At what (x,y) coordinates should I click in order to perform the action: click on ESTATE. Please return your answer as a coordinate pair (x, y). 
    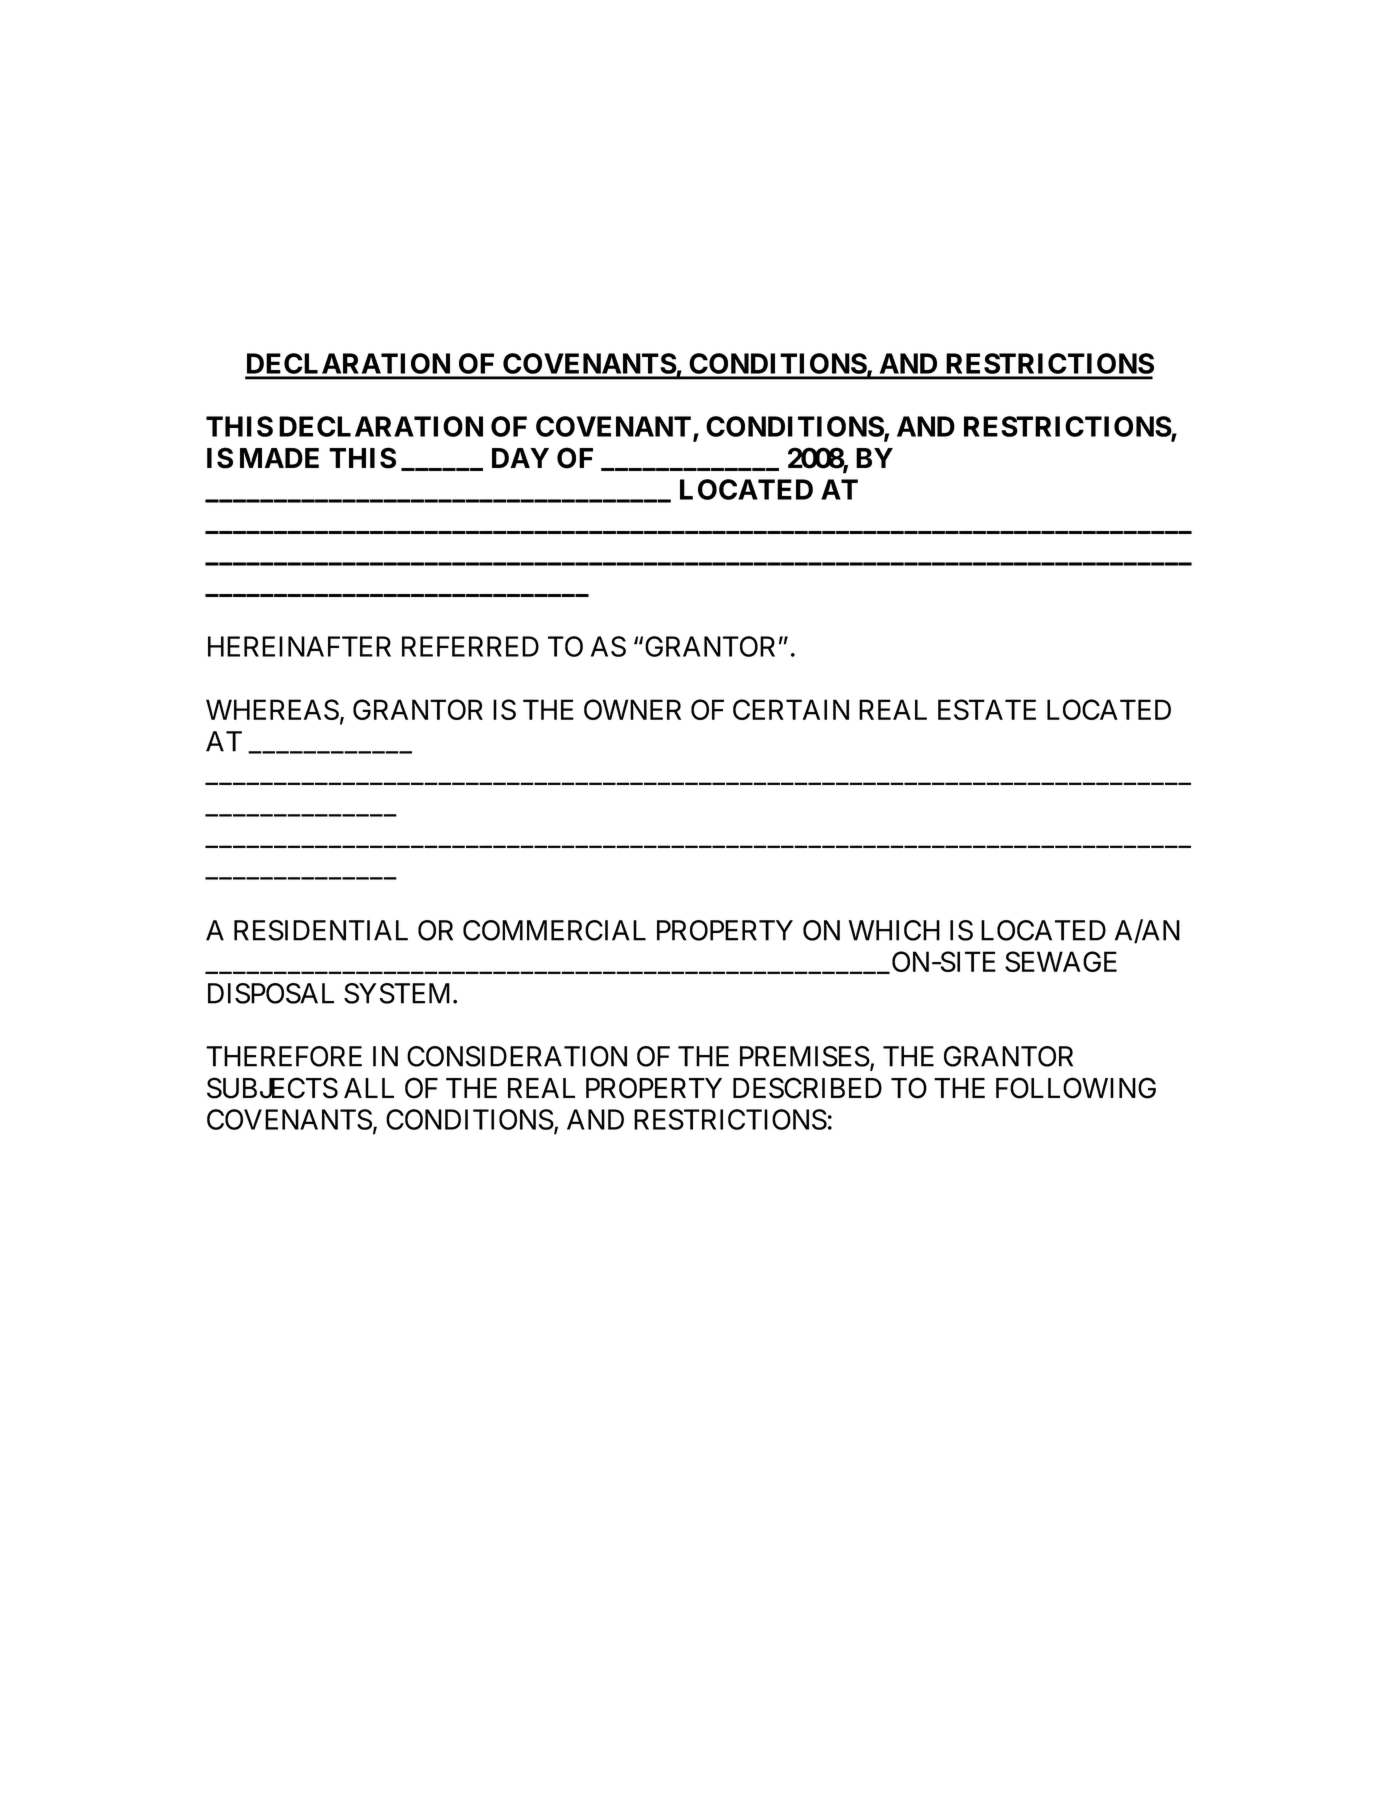
    Looking at the image, I should click on (987, 709).
